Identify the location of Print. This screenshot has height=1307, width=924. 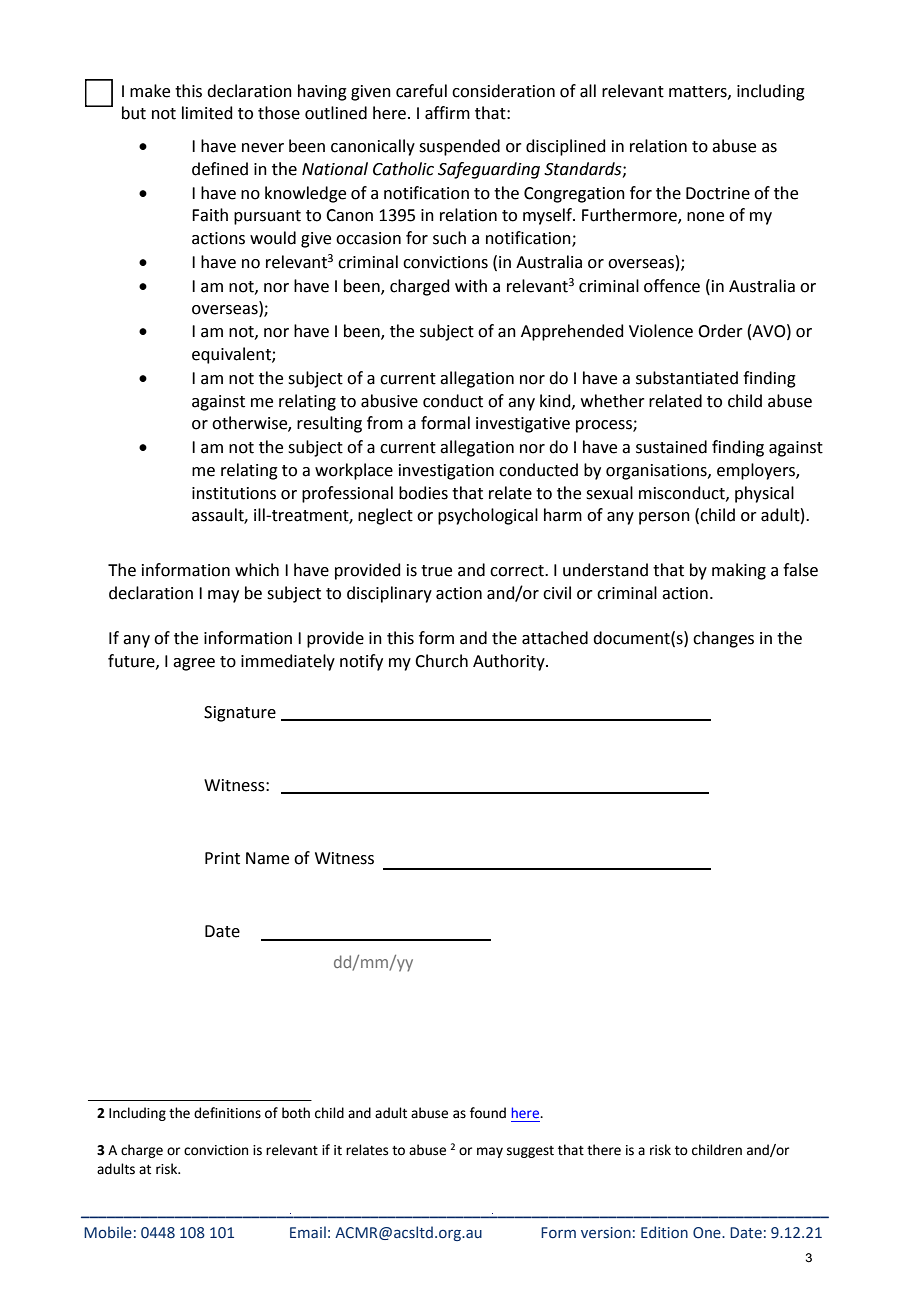
(222, 858).
